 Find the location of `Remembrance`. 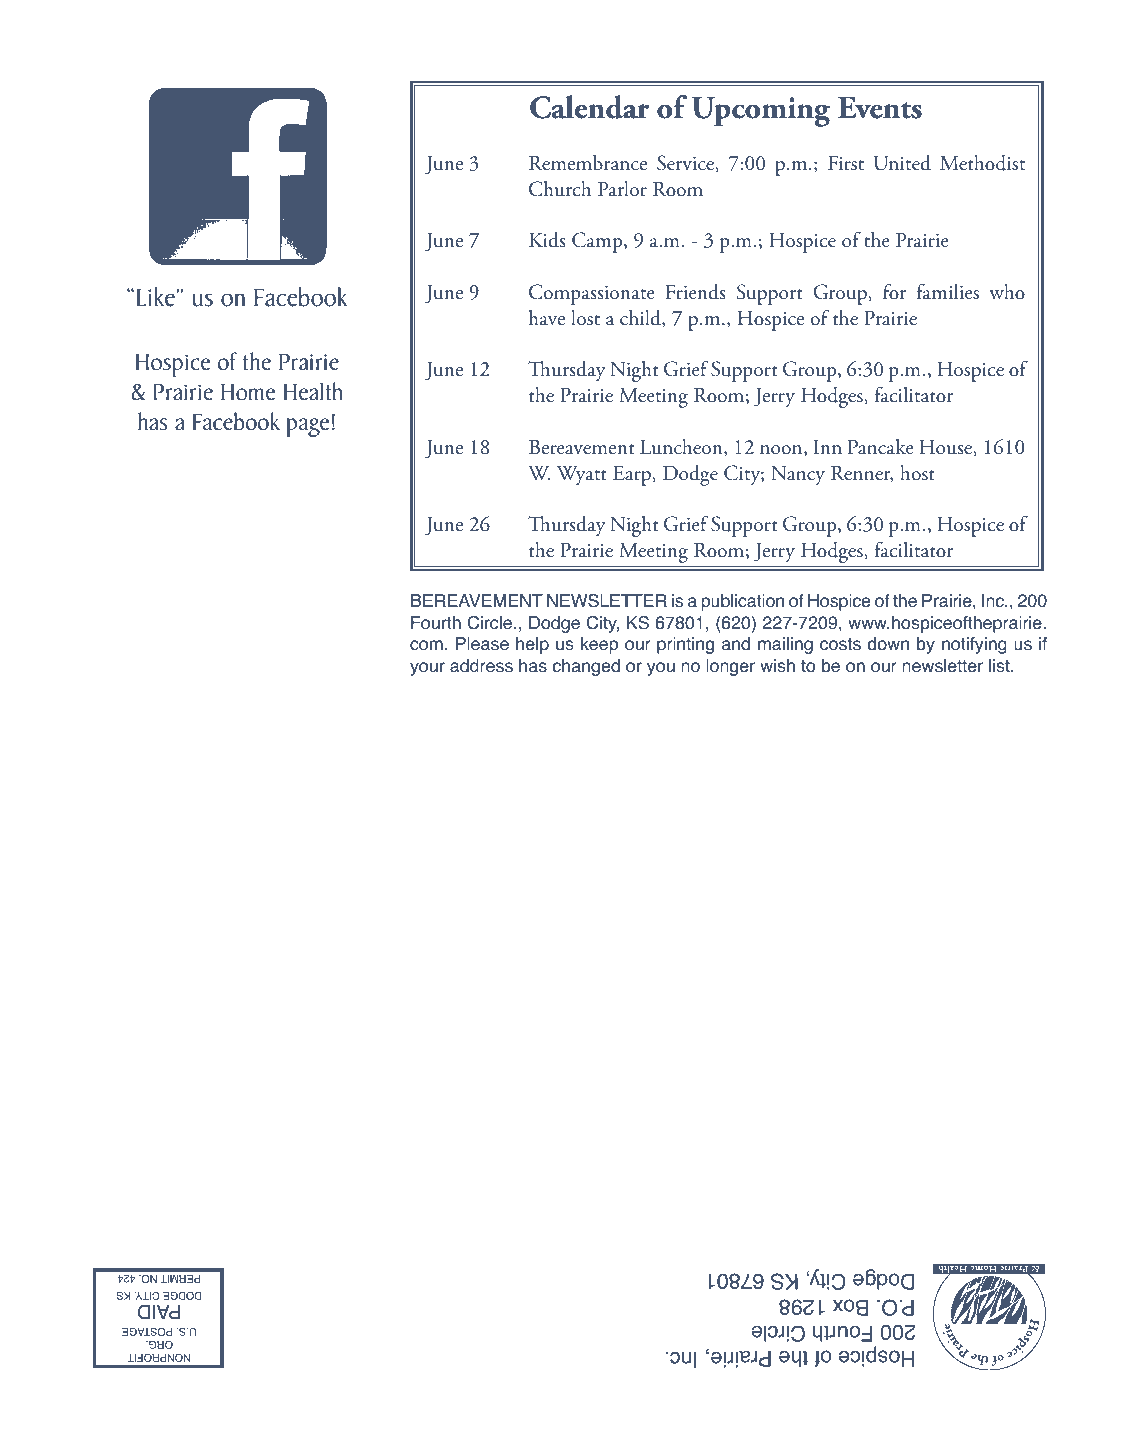

Remembrance is located at coordinates (588, 163).
